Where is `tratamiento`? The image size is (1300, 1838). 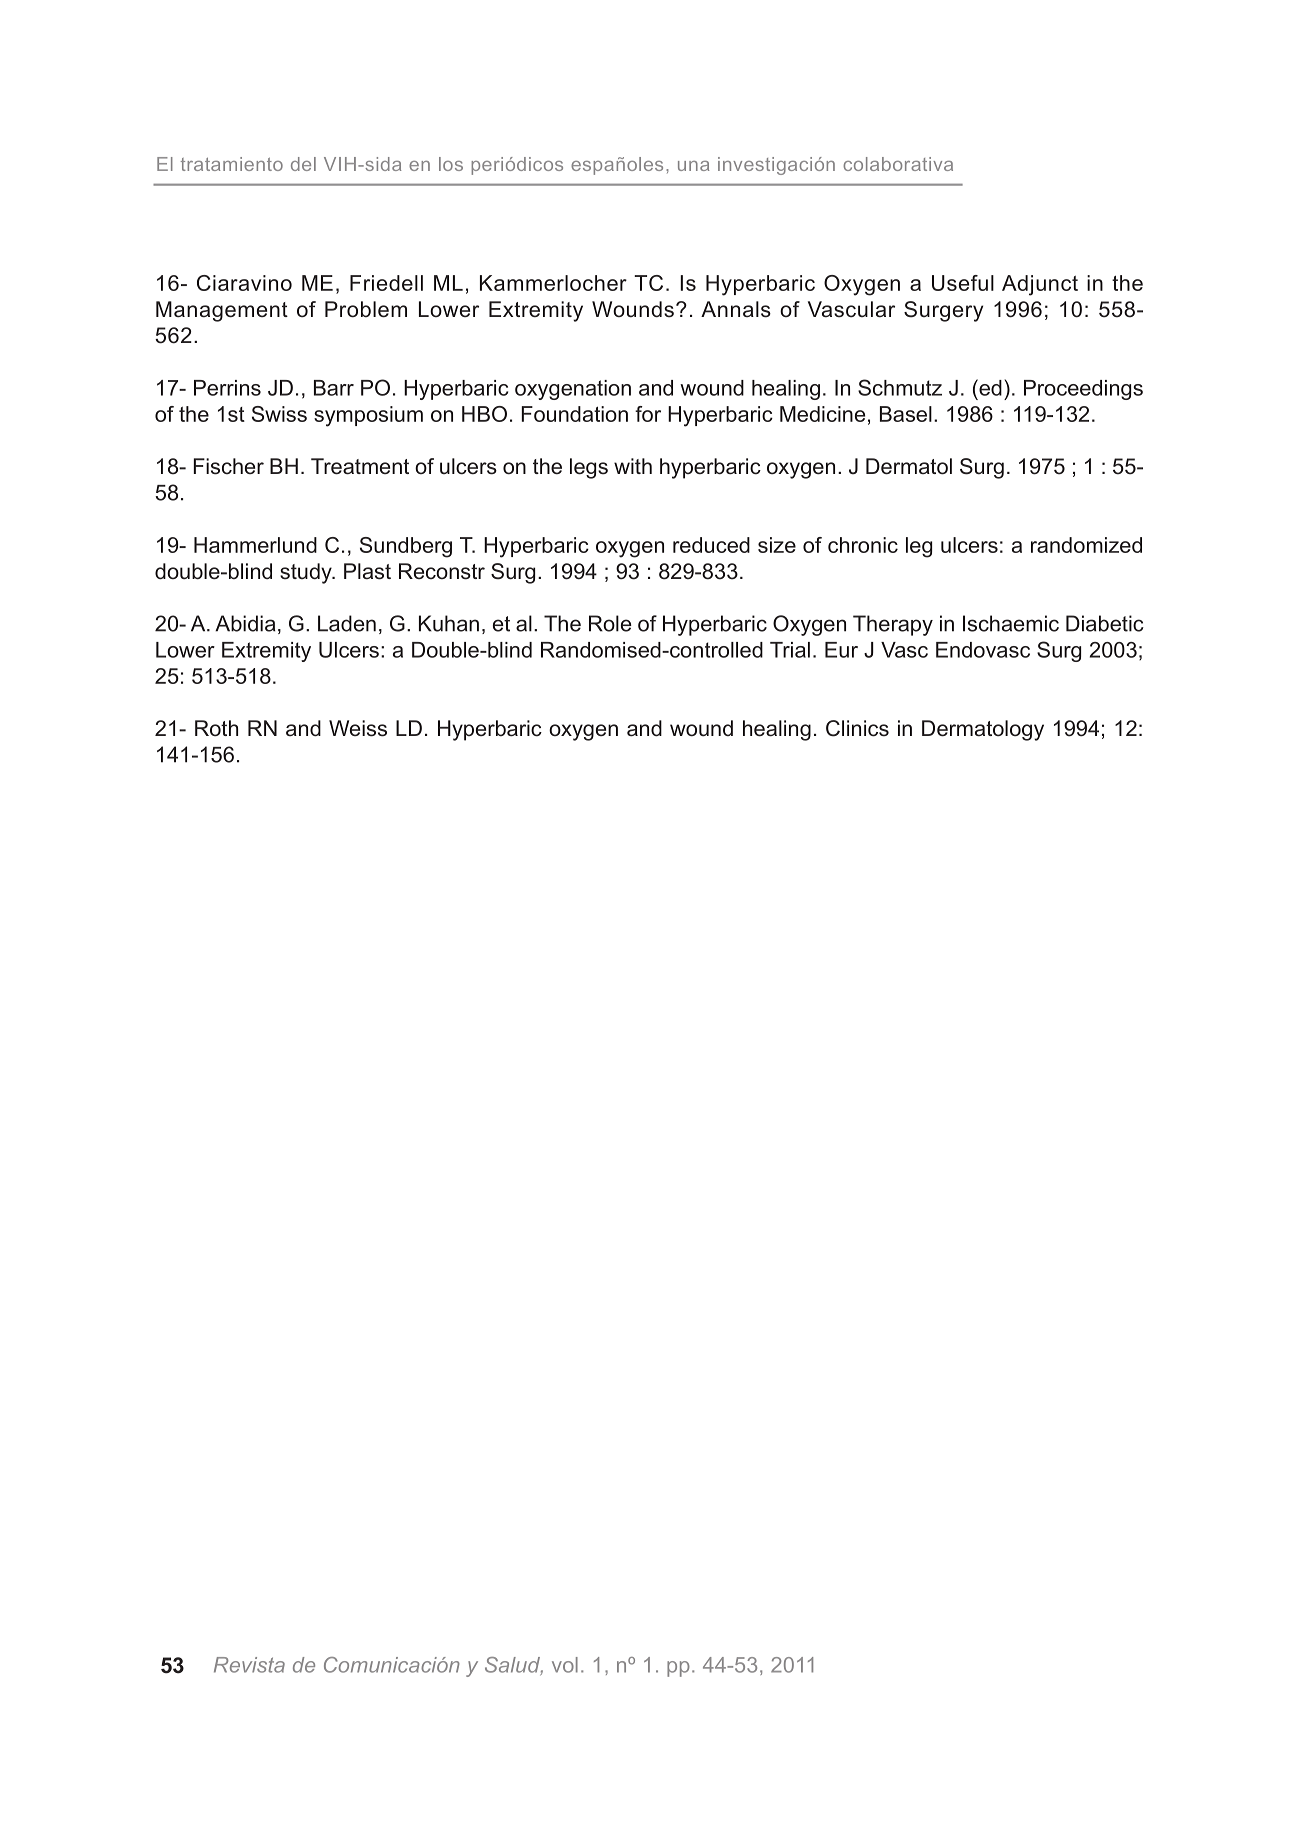 tratamiento is located at coordinates (232, 164).
